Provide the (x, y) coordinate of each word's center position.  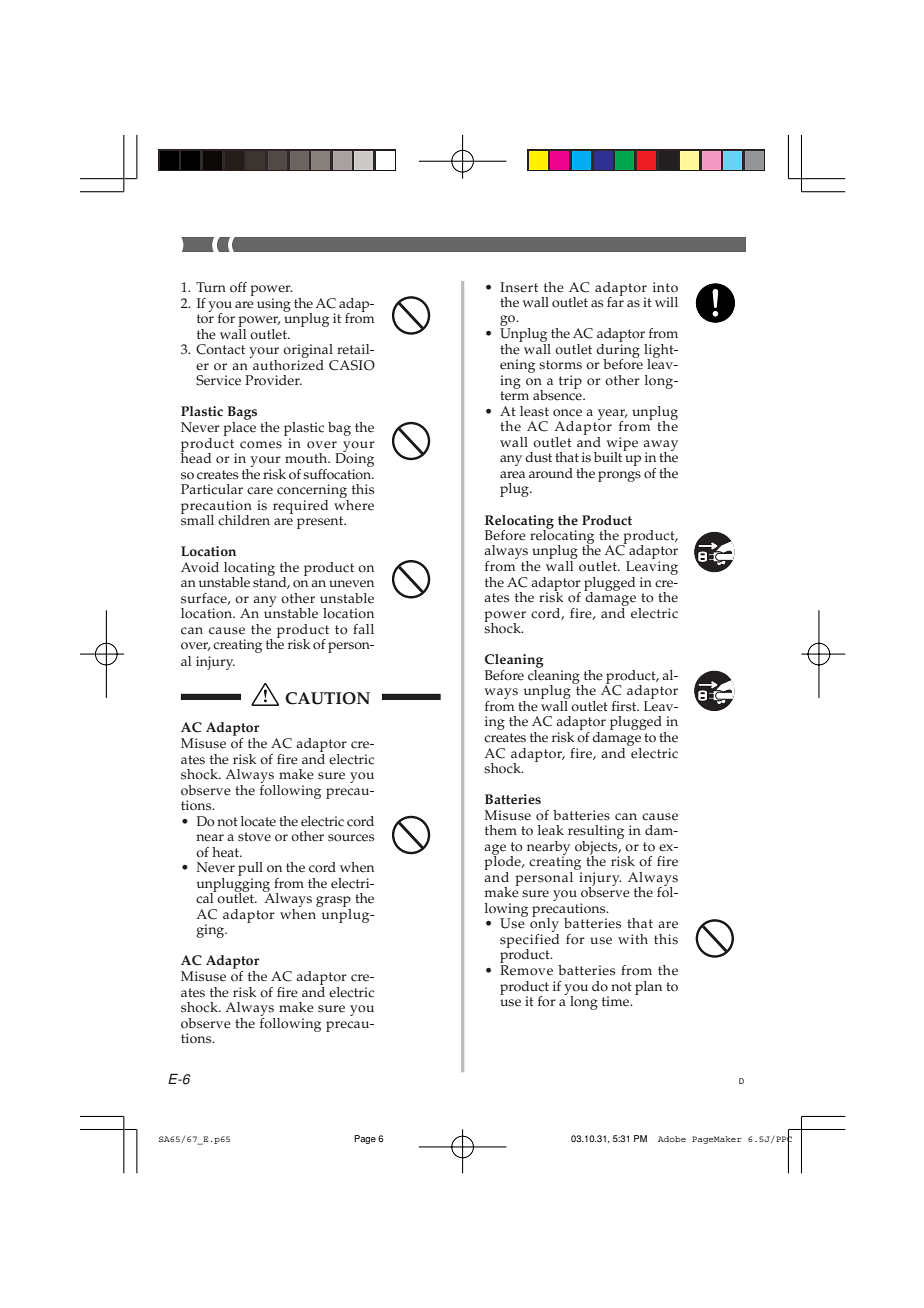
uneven (351, 584)
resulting (596, 833)
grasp (333, 903)
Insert (519, 287)
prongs (619, 476)
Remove (526, 970)
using (274, 305)
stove (254, 837)
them (501, 830)
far (615, 300)
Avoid (200, 567)
